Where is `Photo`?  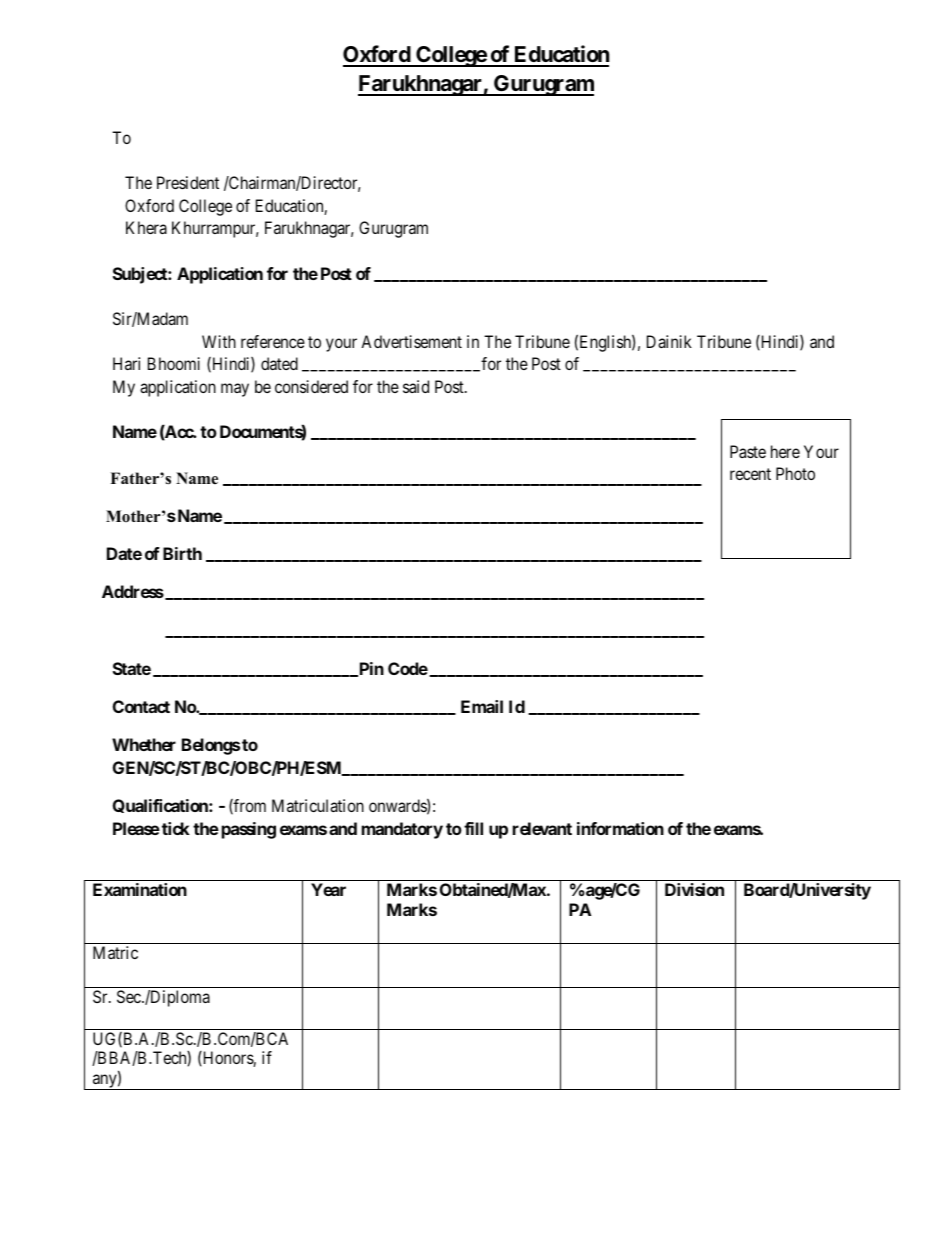 Photo is located at coordinates (795, 473).
